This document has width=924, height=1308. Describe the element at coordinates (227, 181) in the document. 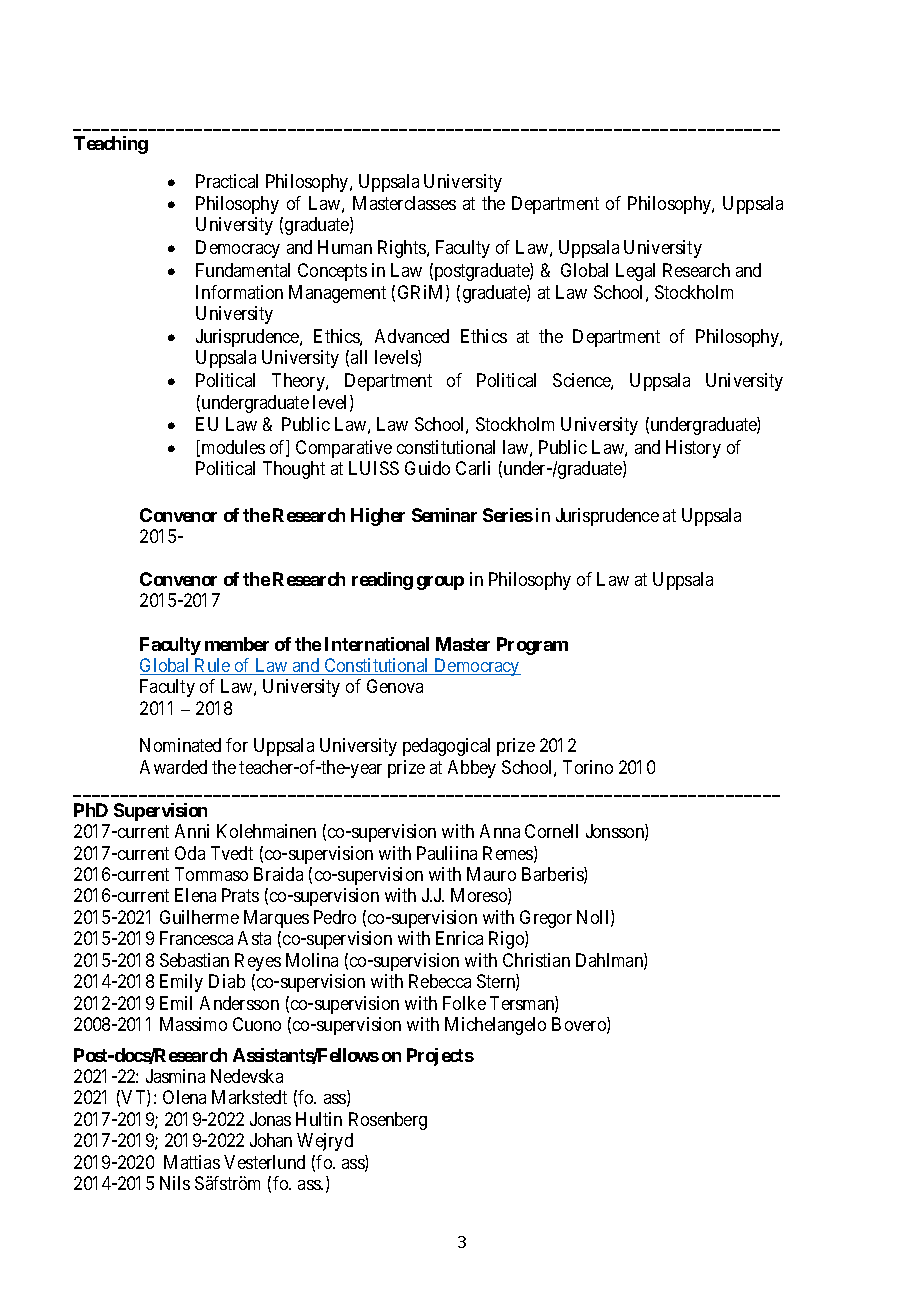

I see `Practical` at that location.
